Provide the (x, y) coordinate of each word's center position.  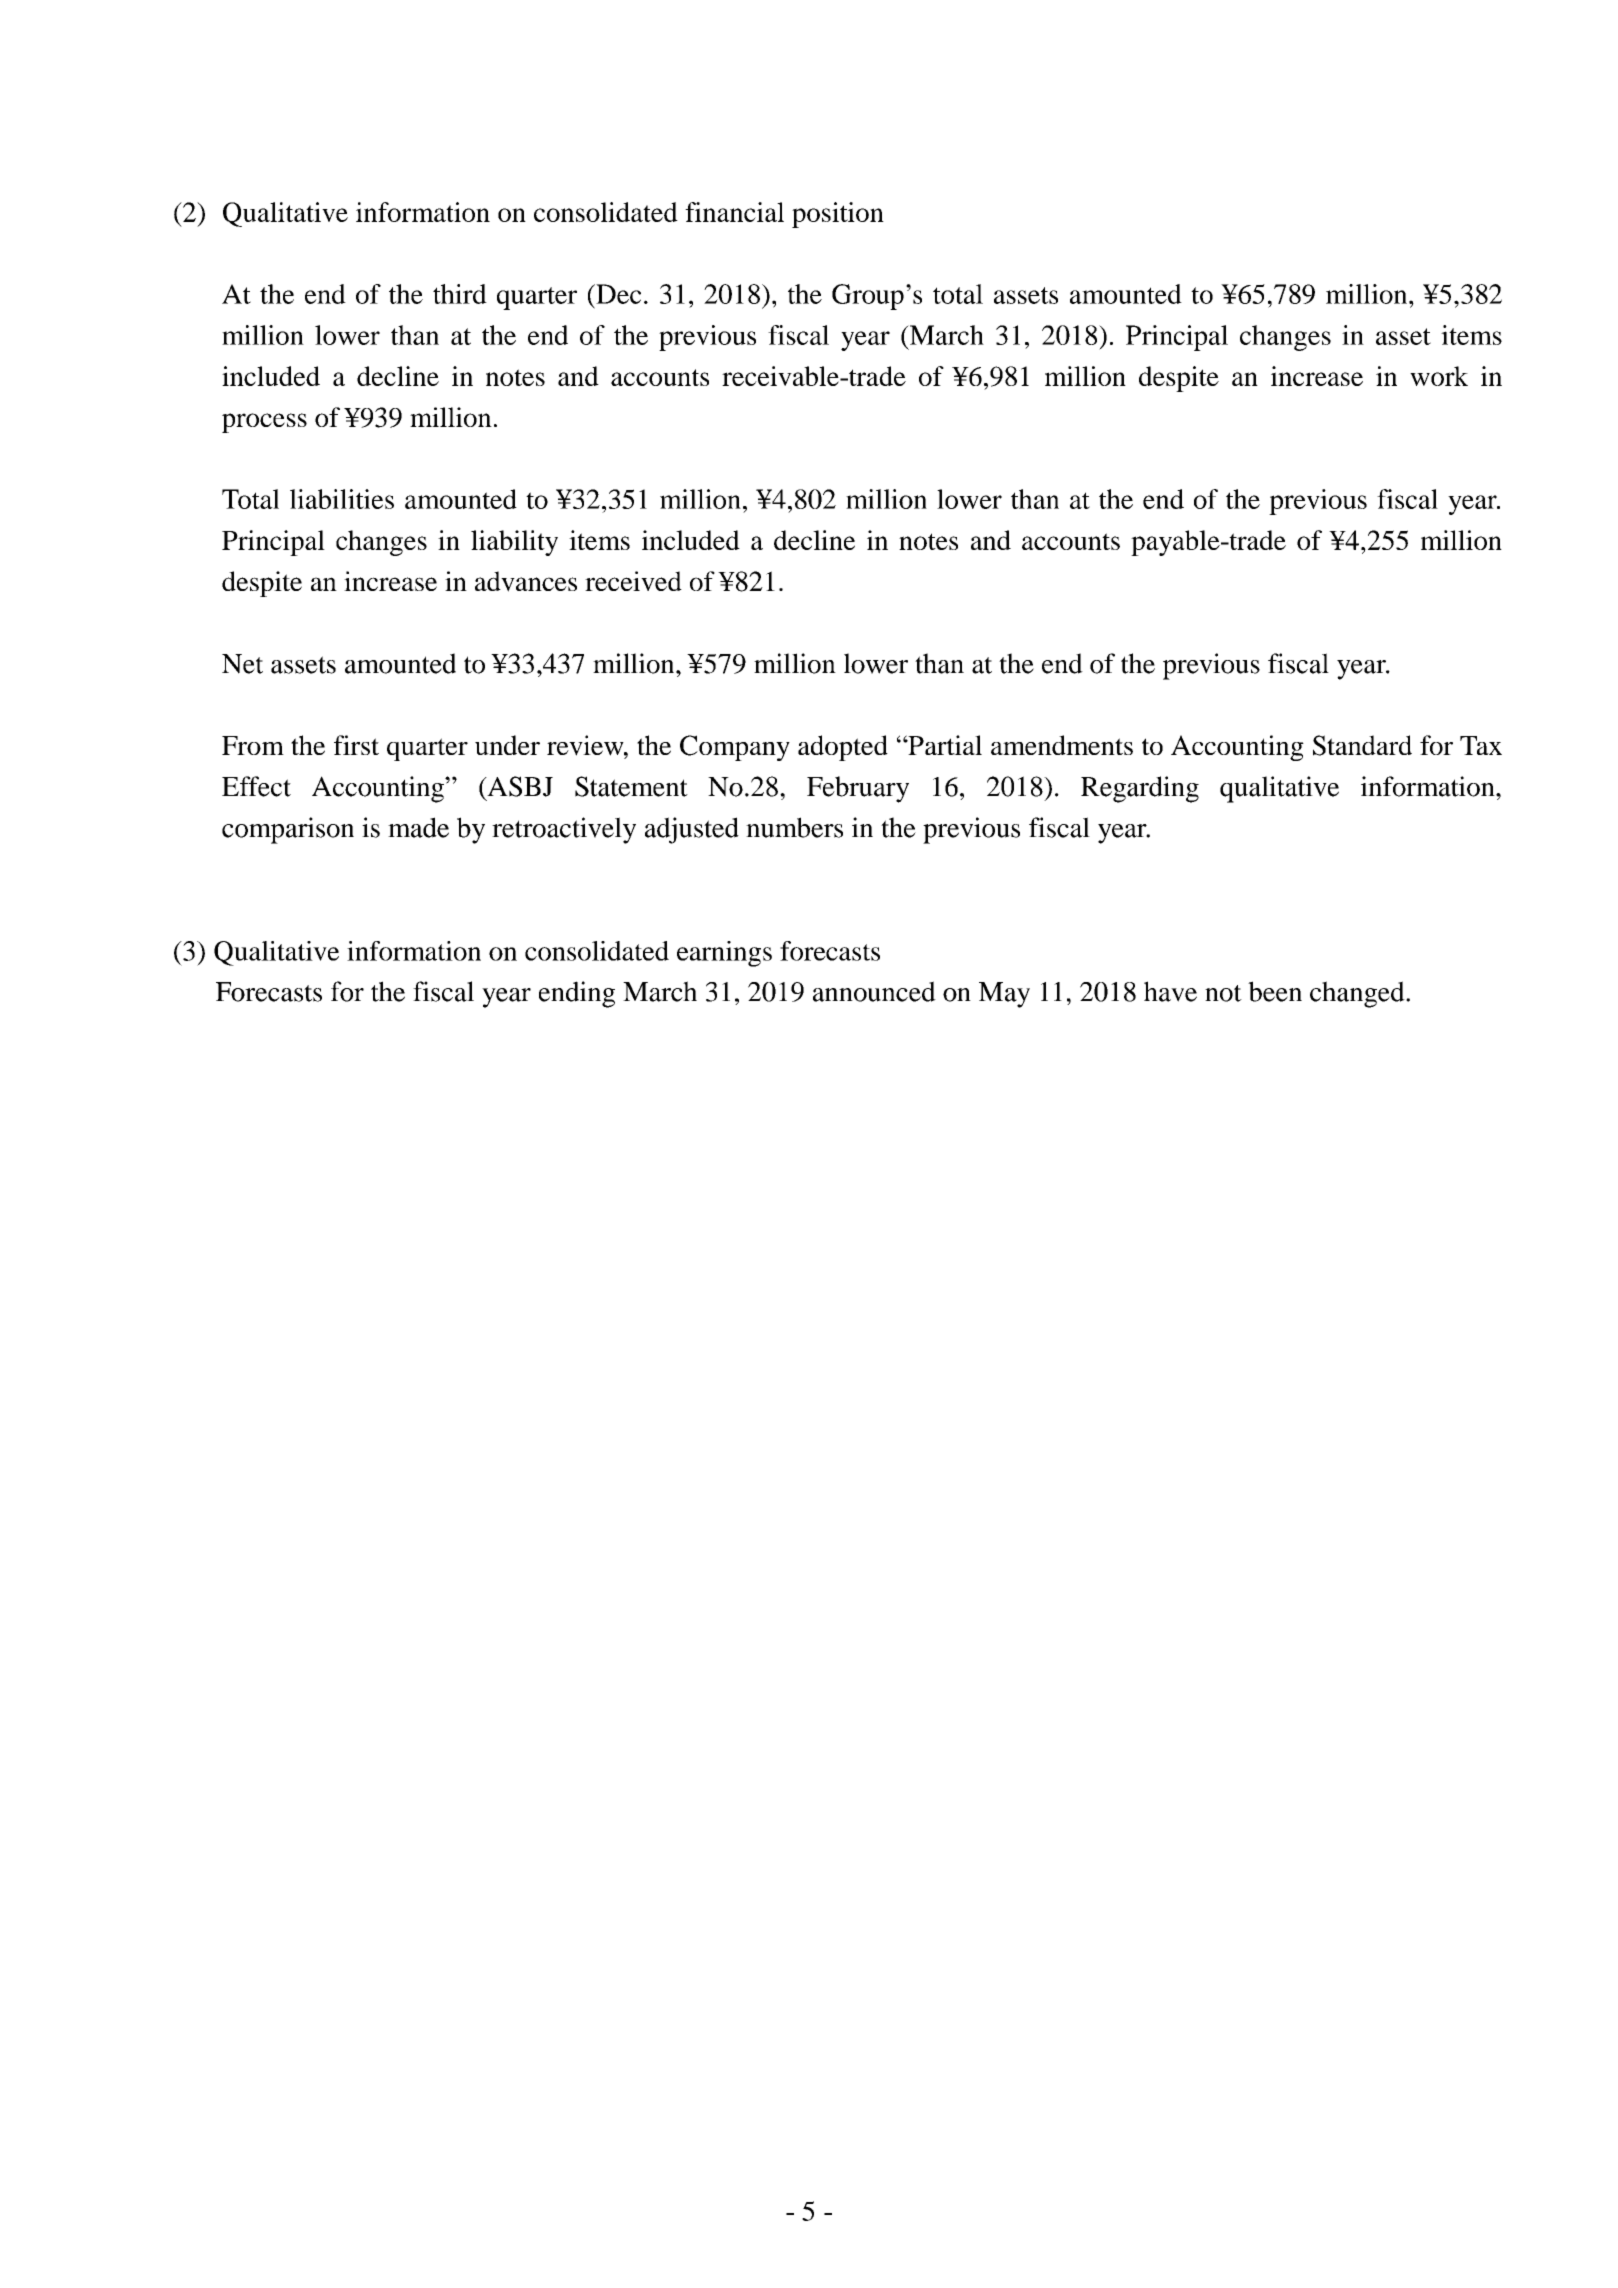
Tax (1481, 745)
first (356, 745)
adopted (843, 748)
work (1439, 376)
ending (577, 994)
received (633, 581)
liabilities (342, 499)
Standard (1362, 745)
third (460, 294)
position (838, 215)
